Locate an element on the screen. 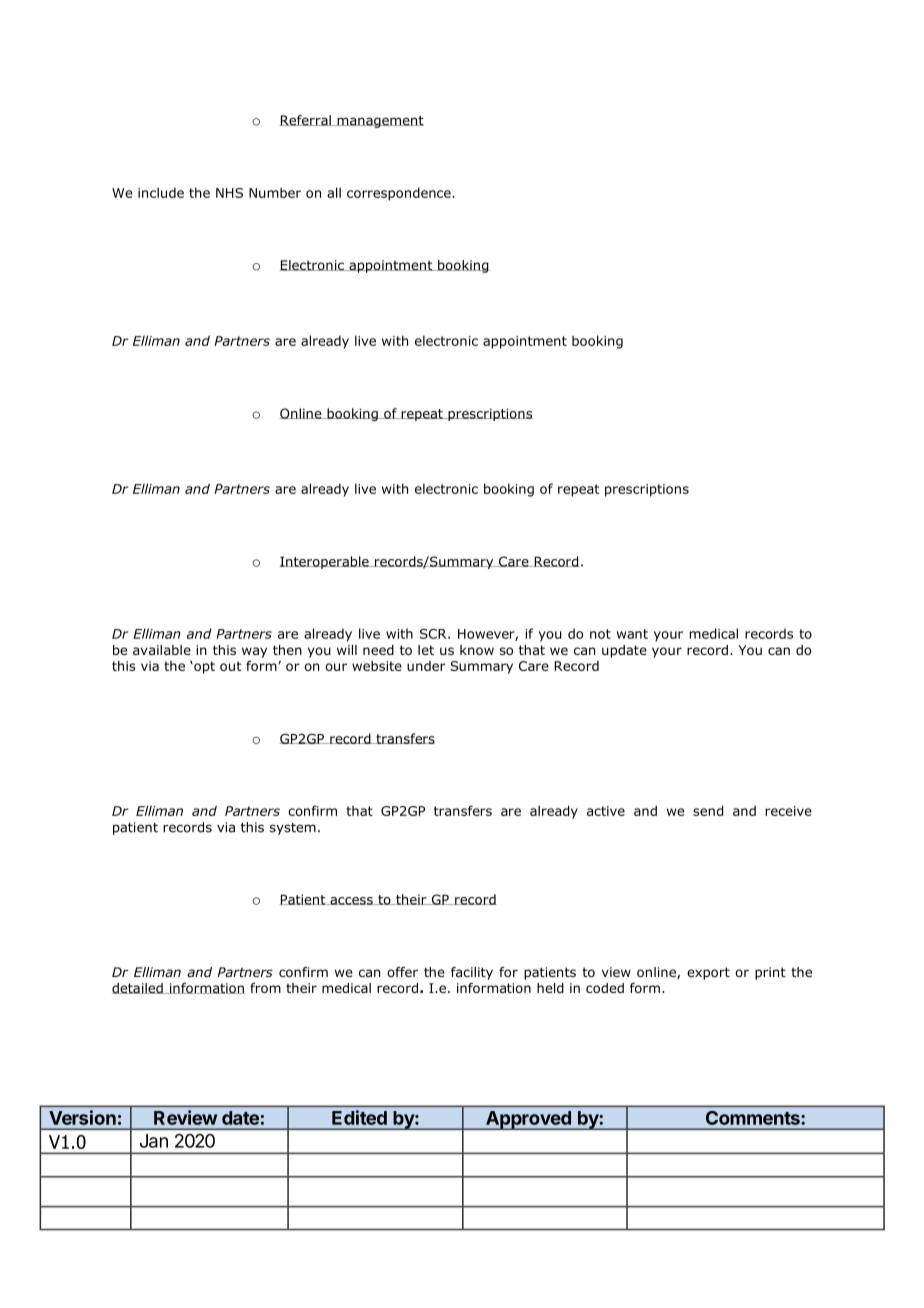 The width and height of the screenshot is (924, 1308). let is located at coordinates (426, 650).
